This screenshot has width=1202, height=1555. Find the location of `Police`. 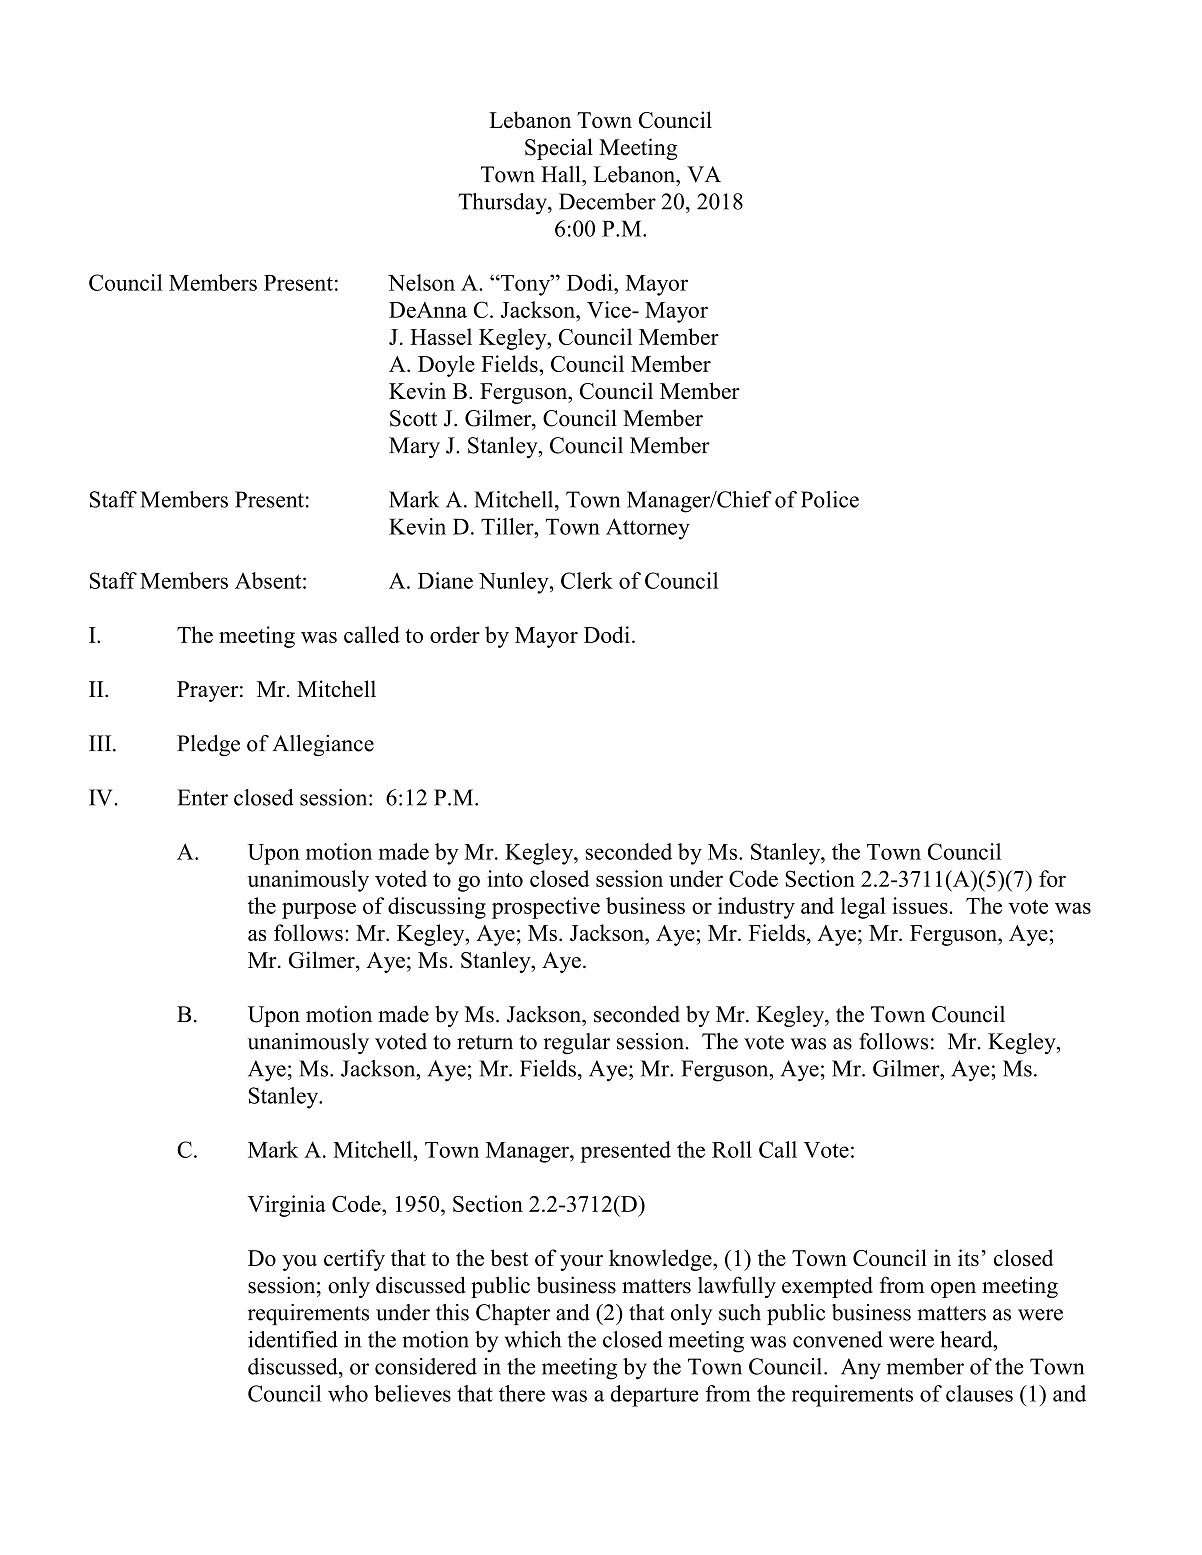

Police is located at coordinates (830, 499).
